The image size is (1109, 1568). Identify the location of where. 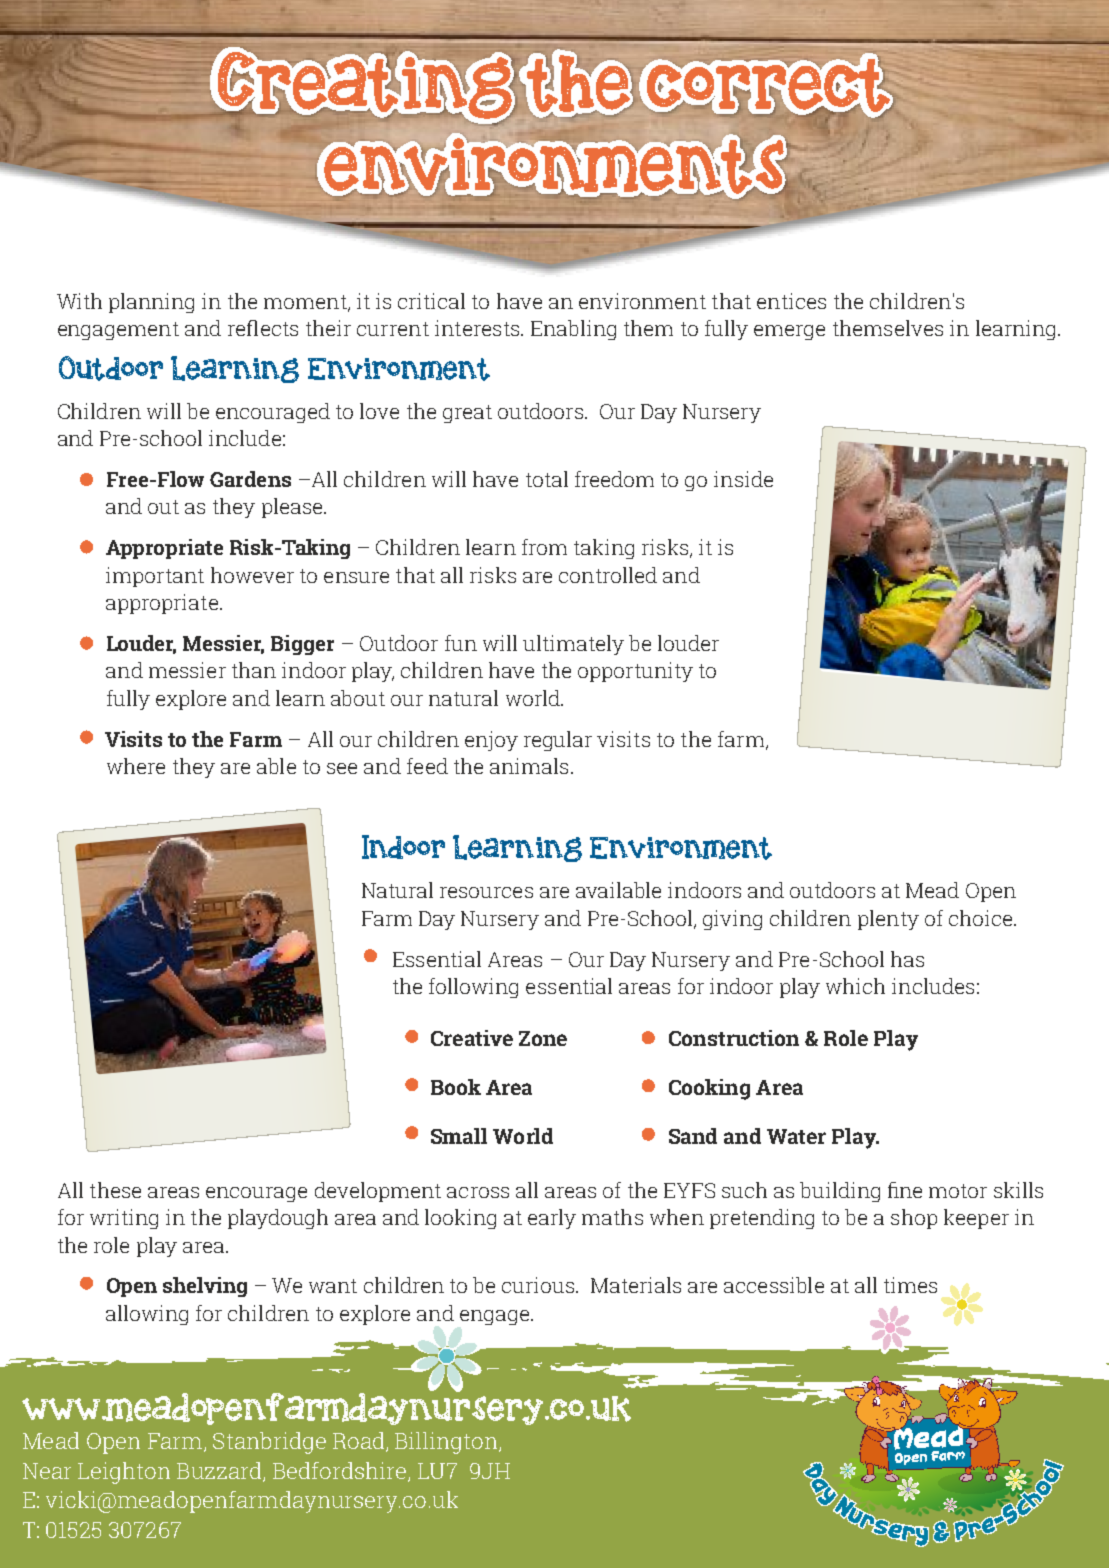
(136, 766).
